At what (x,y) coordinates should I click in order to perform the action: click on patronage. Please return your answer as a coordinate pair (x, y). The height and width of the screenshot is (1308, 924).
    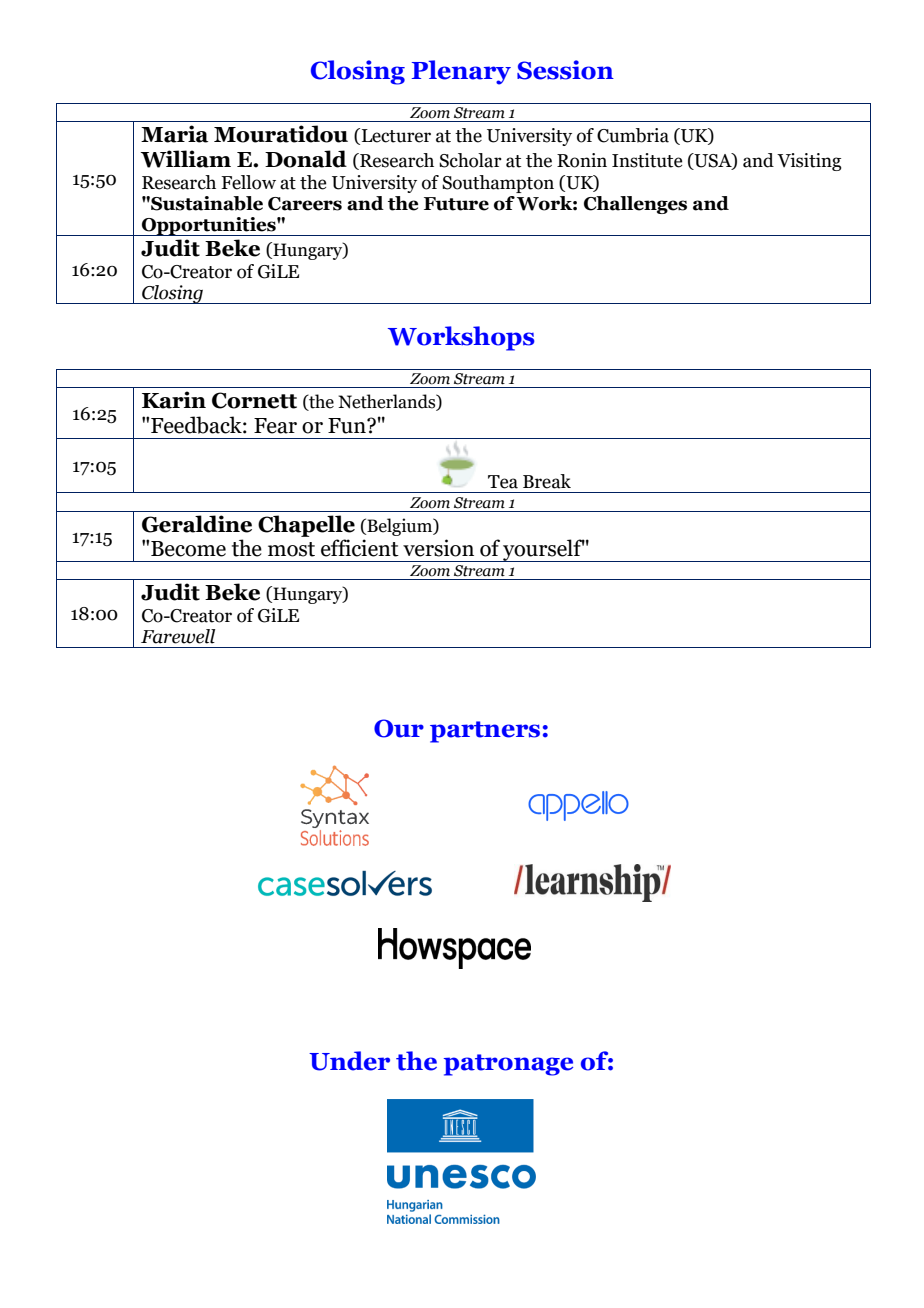
    Looking at the image, I should click on (508, 1065).
